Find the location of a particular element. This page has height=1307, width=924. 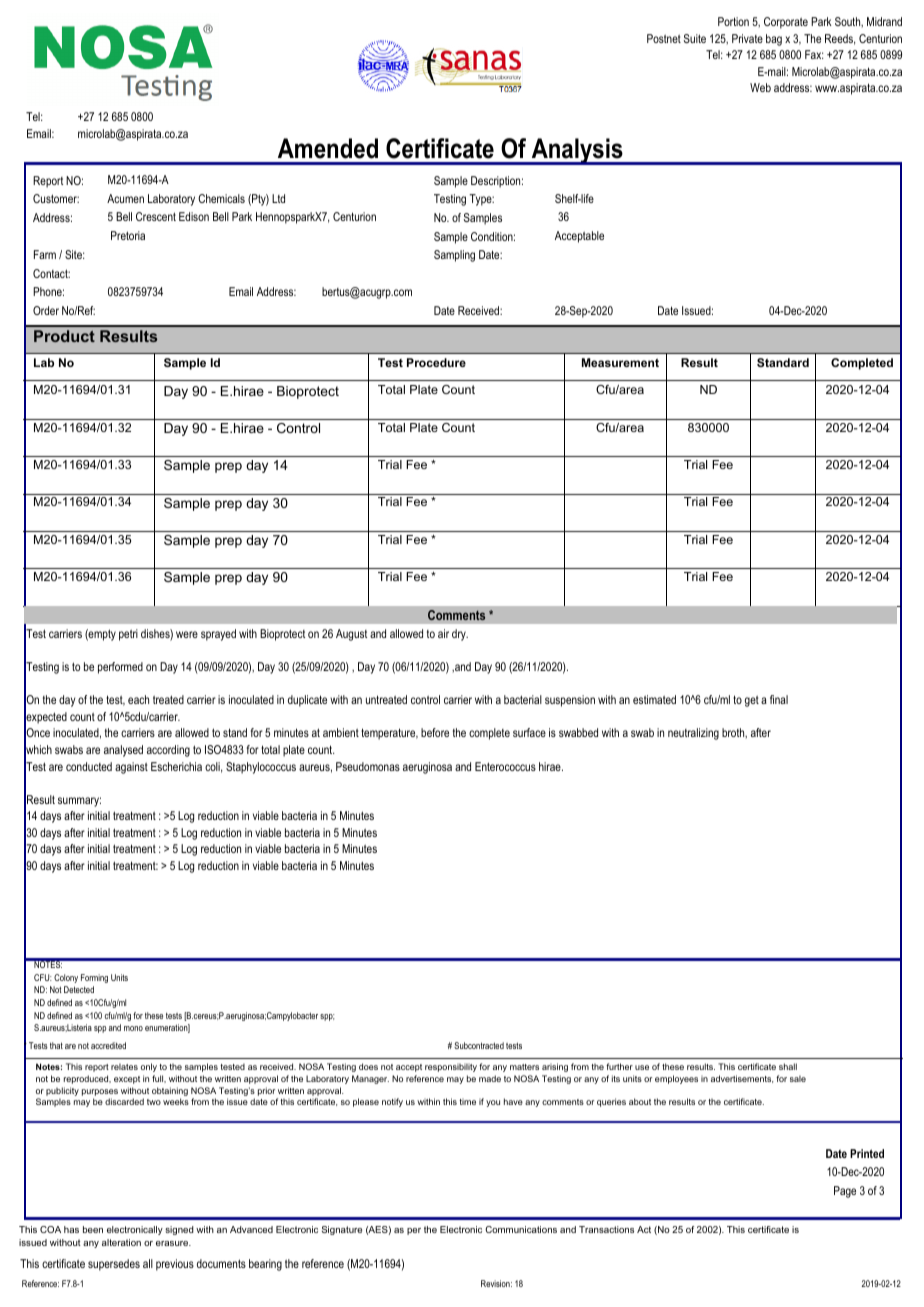

dry is located at coordinates (460, 635).
